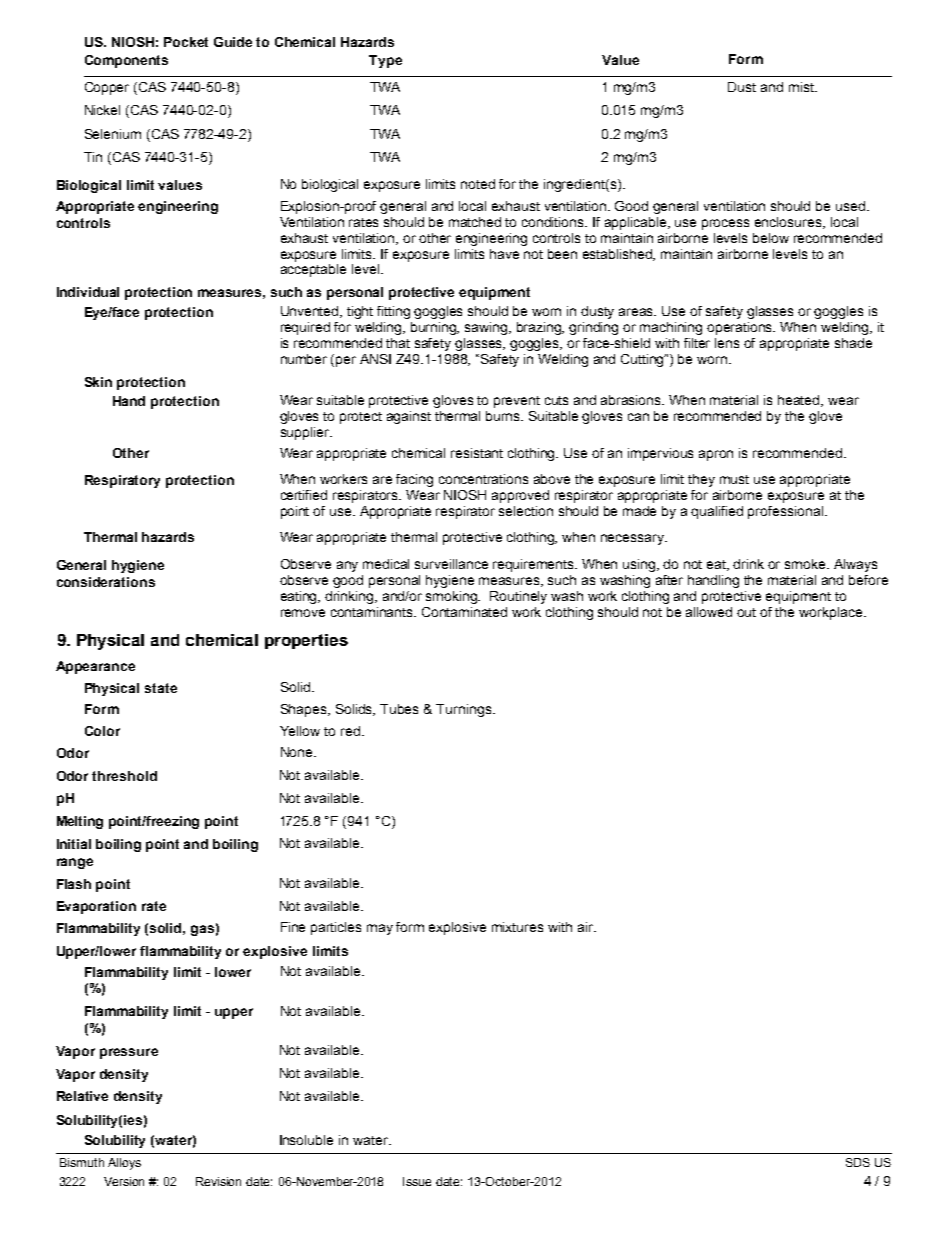 The width and height of the screenshot is (952, 1233). What do you see at coordinates (802, 87) in the screenshot?
I see `mist` at bounding box center [802, 87].
